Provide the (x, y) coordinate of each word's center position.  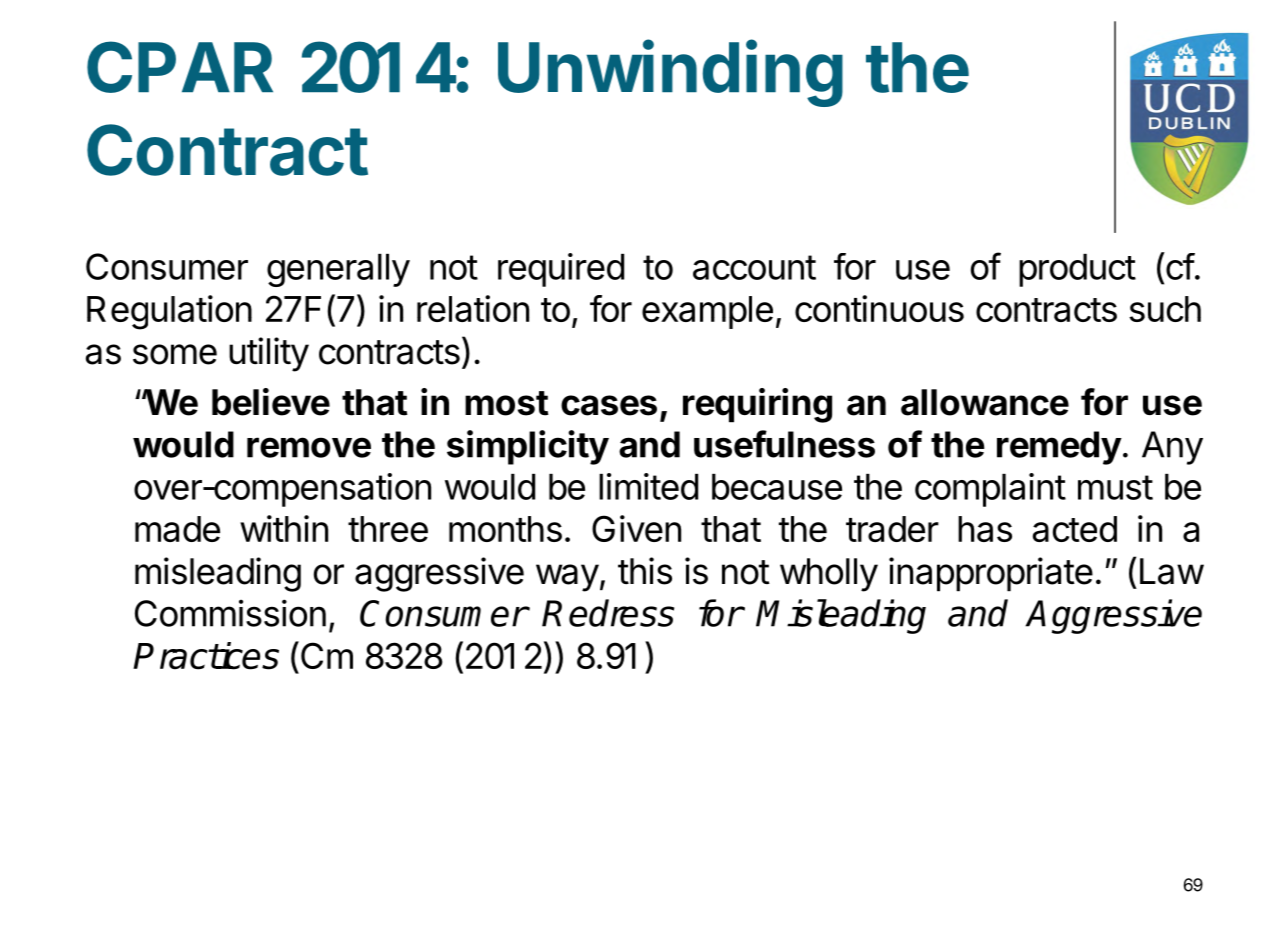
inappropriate (991, 574)
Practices (206, 656)
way (567, 578)
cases (609, 405)
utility (269, 354)
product (1077, 270)
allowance (985, 402)
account (754, 267)
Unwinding (670, 73)
